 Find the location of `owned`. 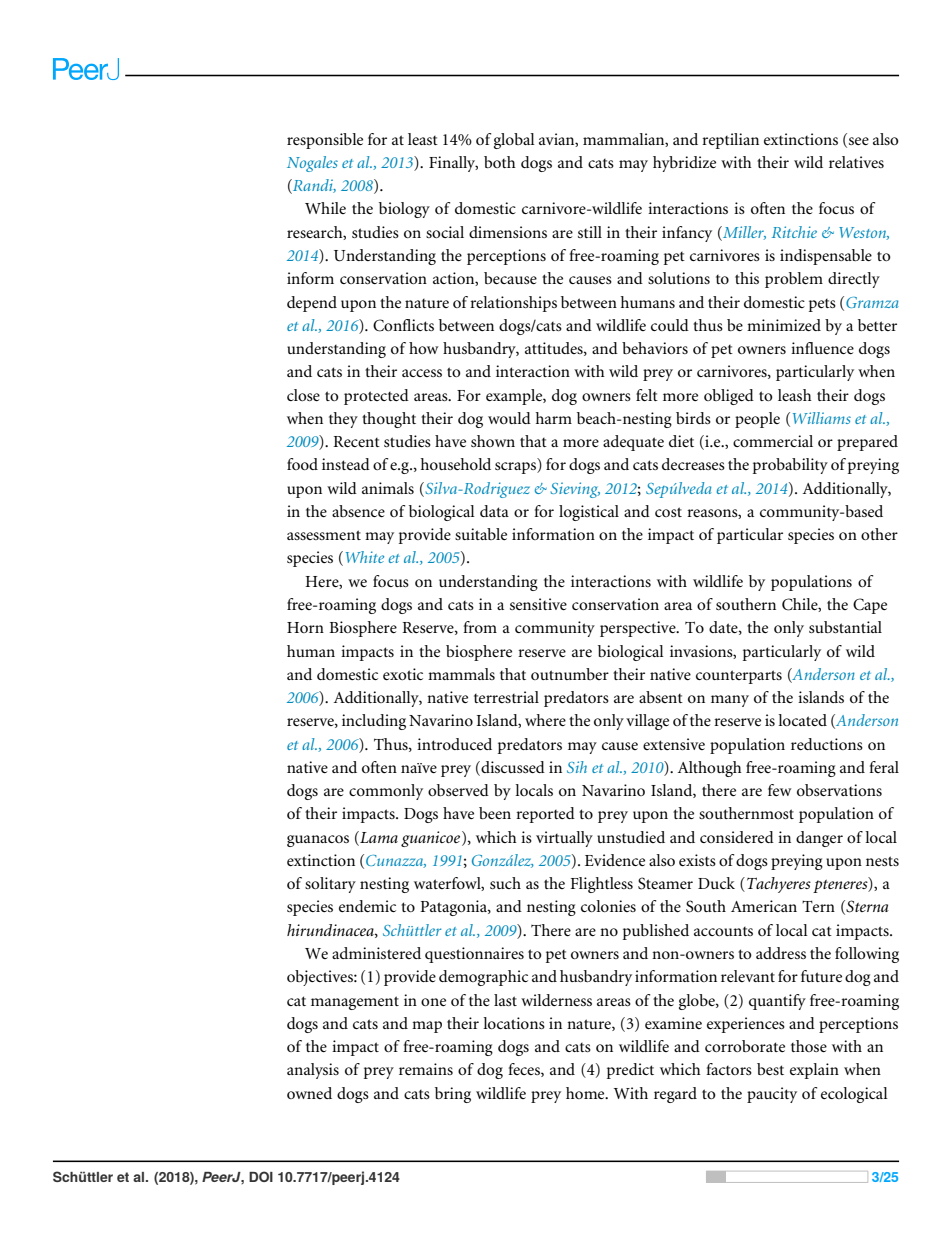

owned is located at coordinates (309, 1093).
